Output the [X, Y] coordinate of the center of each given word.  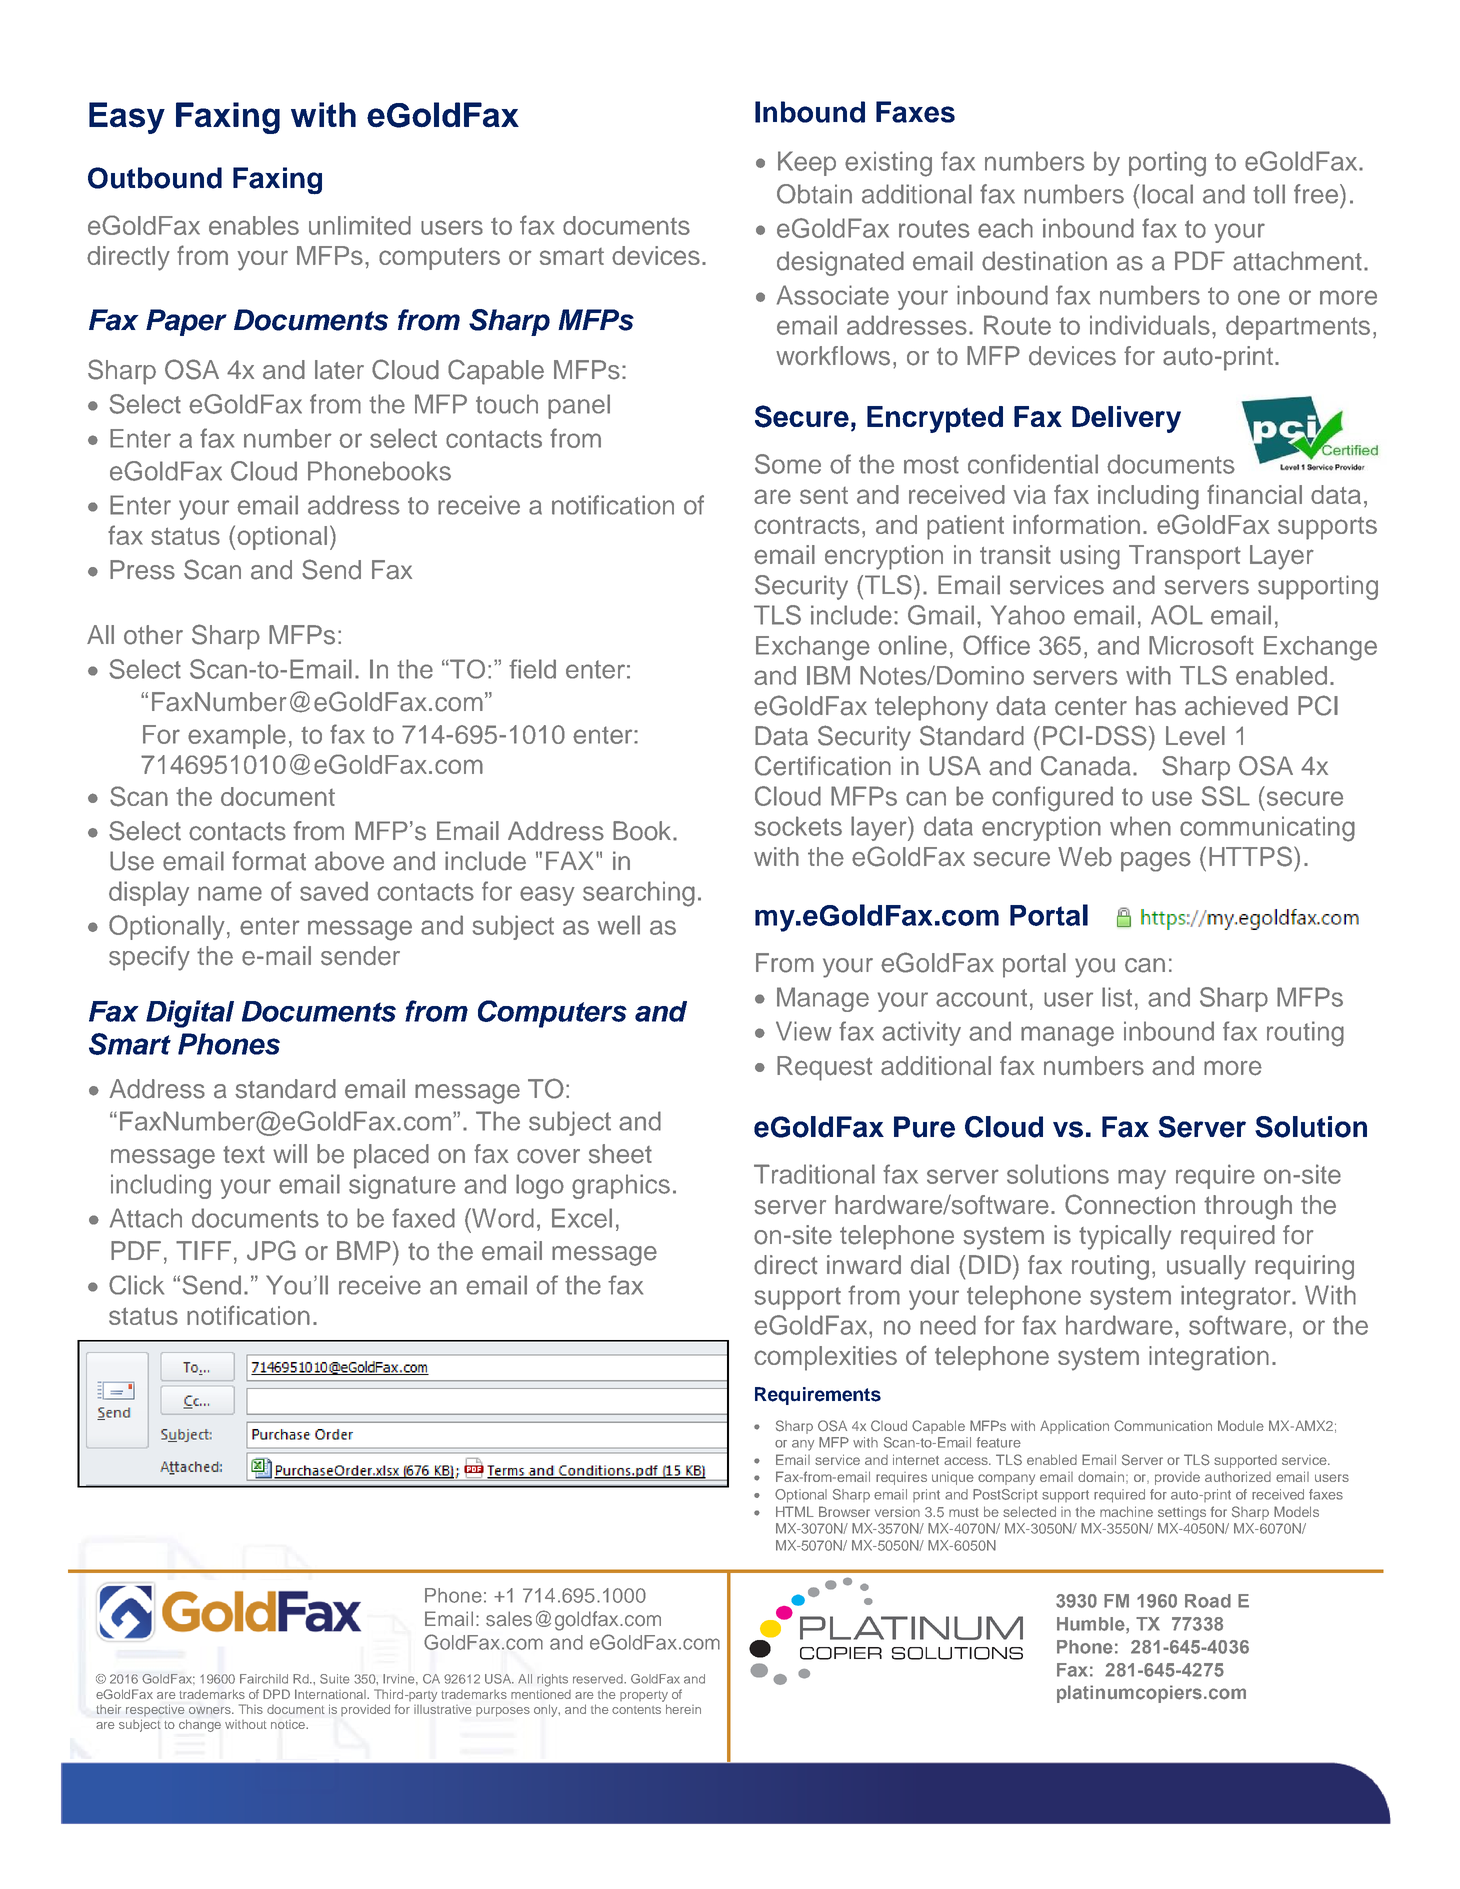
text [244, 1155]
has [1156, 706]
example [237, 736]
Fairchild [264, 1679]
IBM [828, 675]
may [1142, 1179]
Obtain [814, 194]
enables [254, 225]
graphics [621, 1186]
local [1167, 194]
